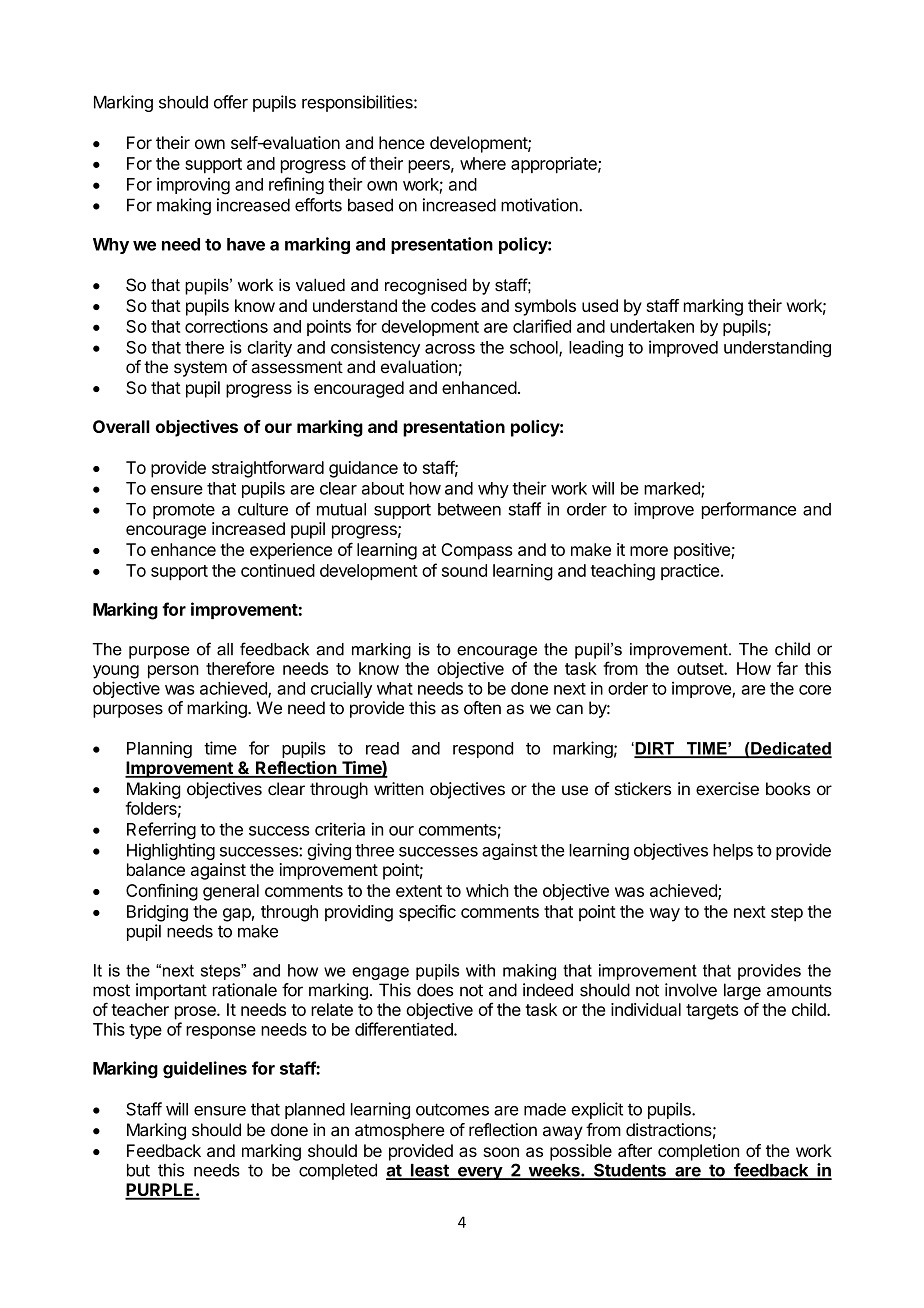 The height and width of the image is (1308, 924). I want to click on where, so click(483, 163).
